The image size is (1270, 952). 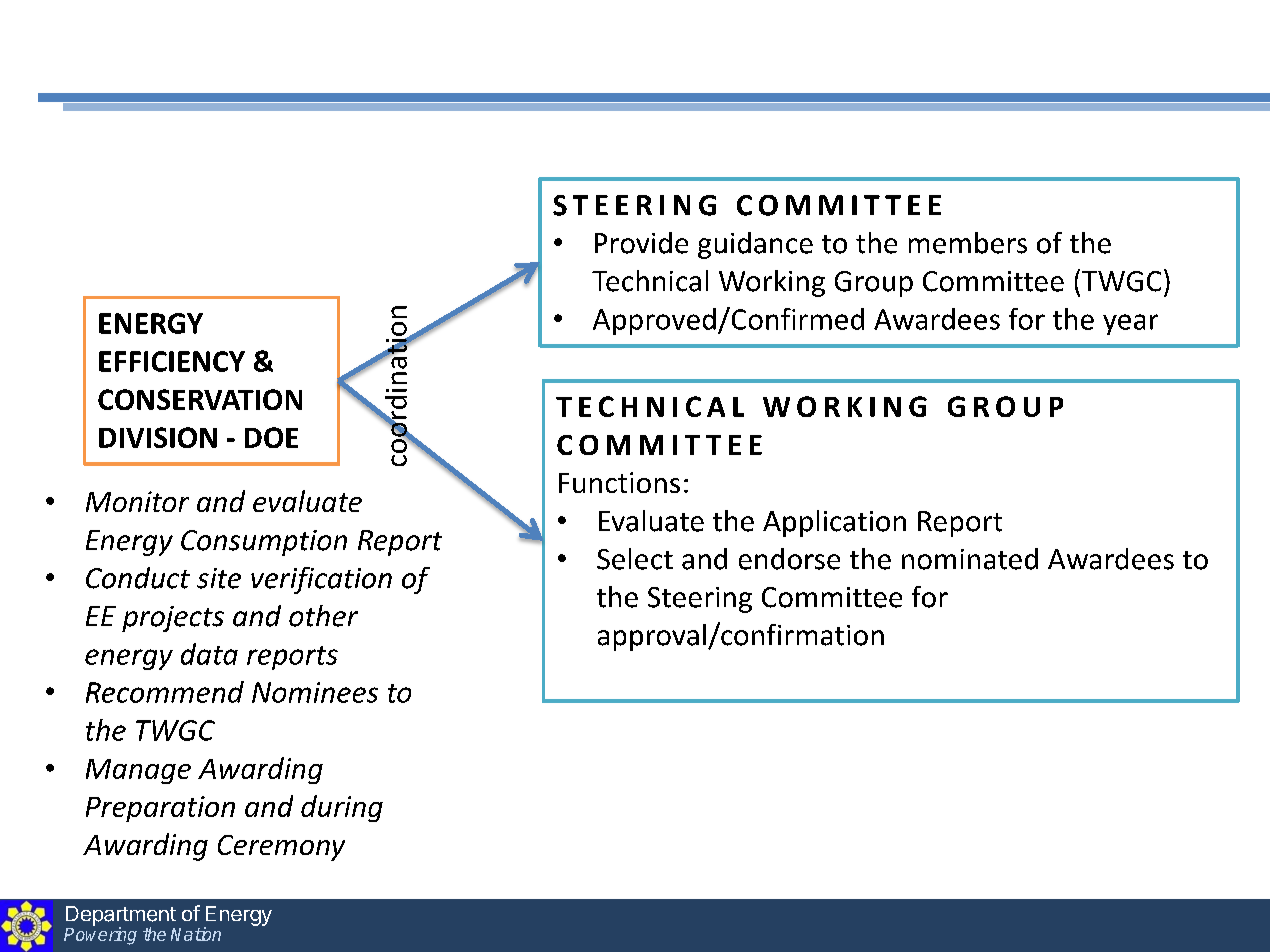 What do you see at coordinates (635, 559) in the page?
I see `Select` at bounding box center [635, 559].
